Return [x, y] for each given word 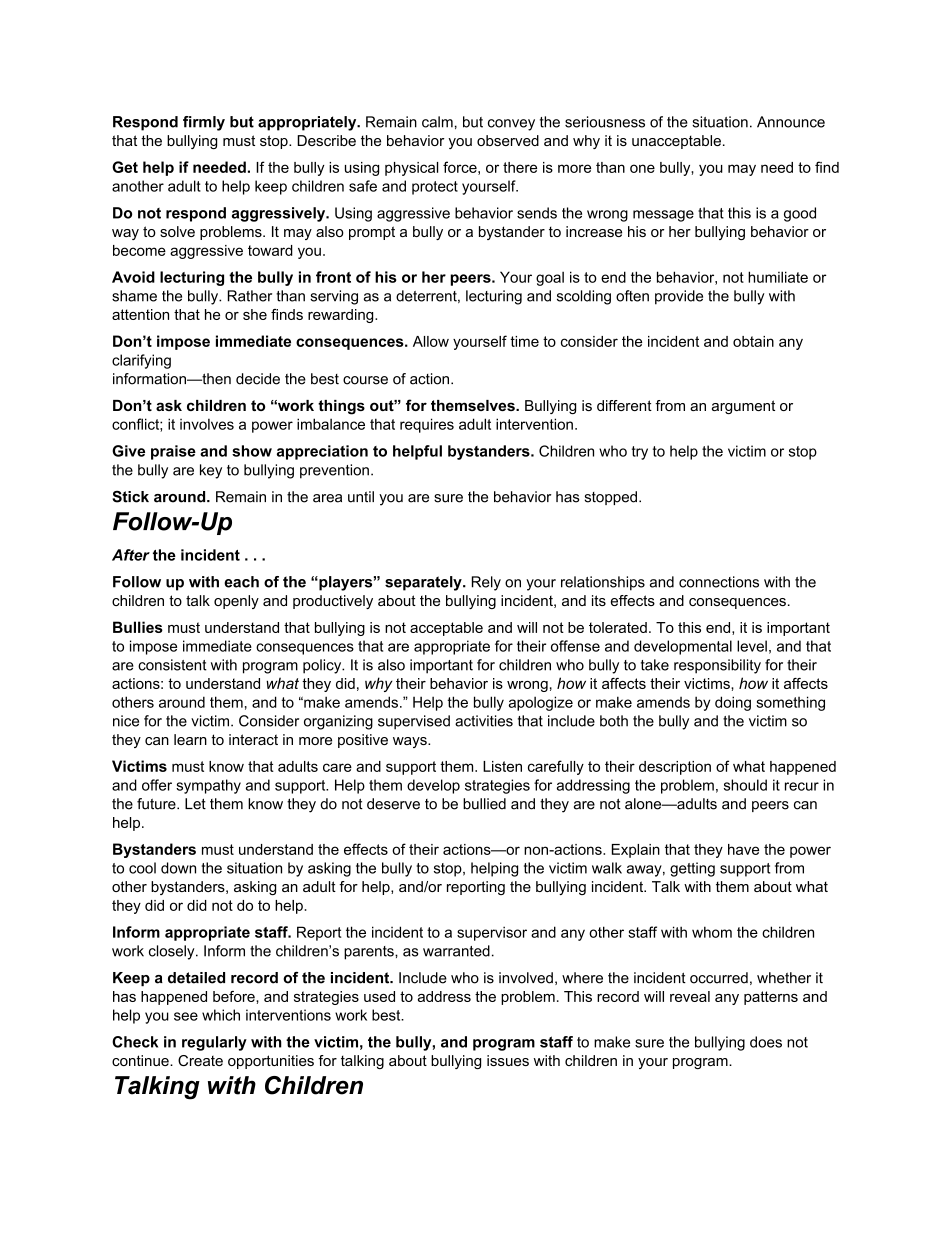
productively [333, 602]
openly [236, 602]
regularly [214, 1043]
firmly [204, 123]
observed [508, 140]
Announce [791, 122]
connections [719, 582]
